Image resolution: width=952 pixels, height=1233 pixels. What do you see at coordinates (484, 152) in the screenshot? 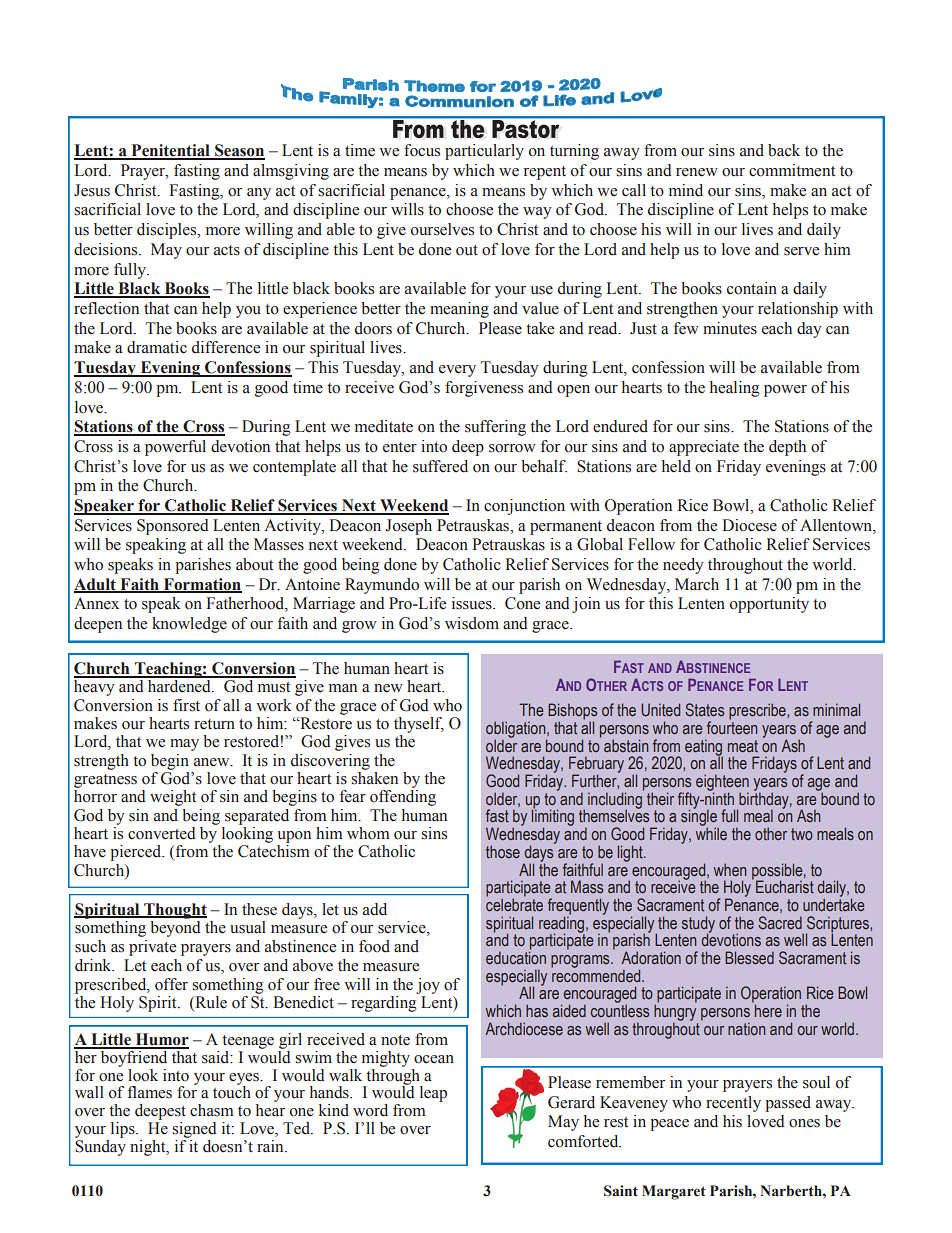
I see `particularly` at bounding box center [484, 152].
